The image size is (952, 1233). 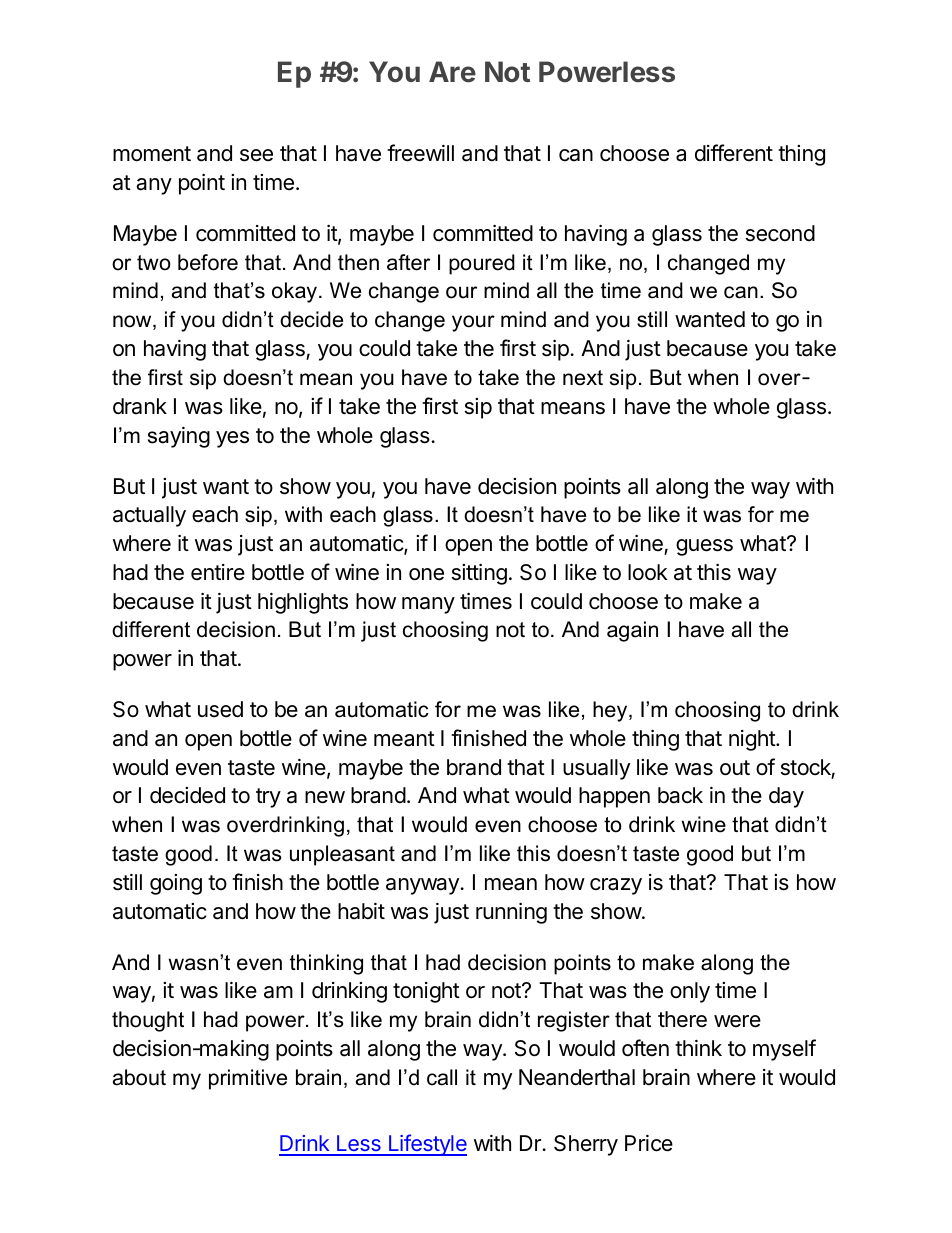 I want to click on usually, so click(x=596, y=769).
